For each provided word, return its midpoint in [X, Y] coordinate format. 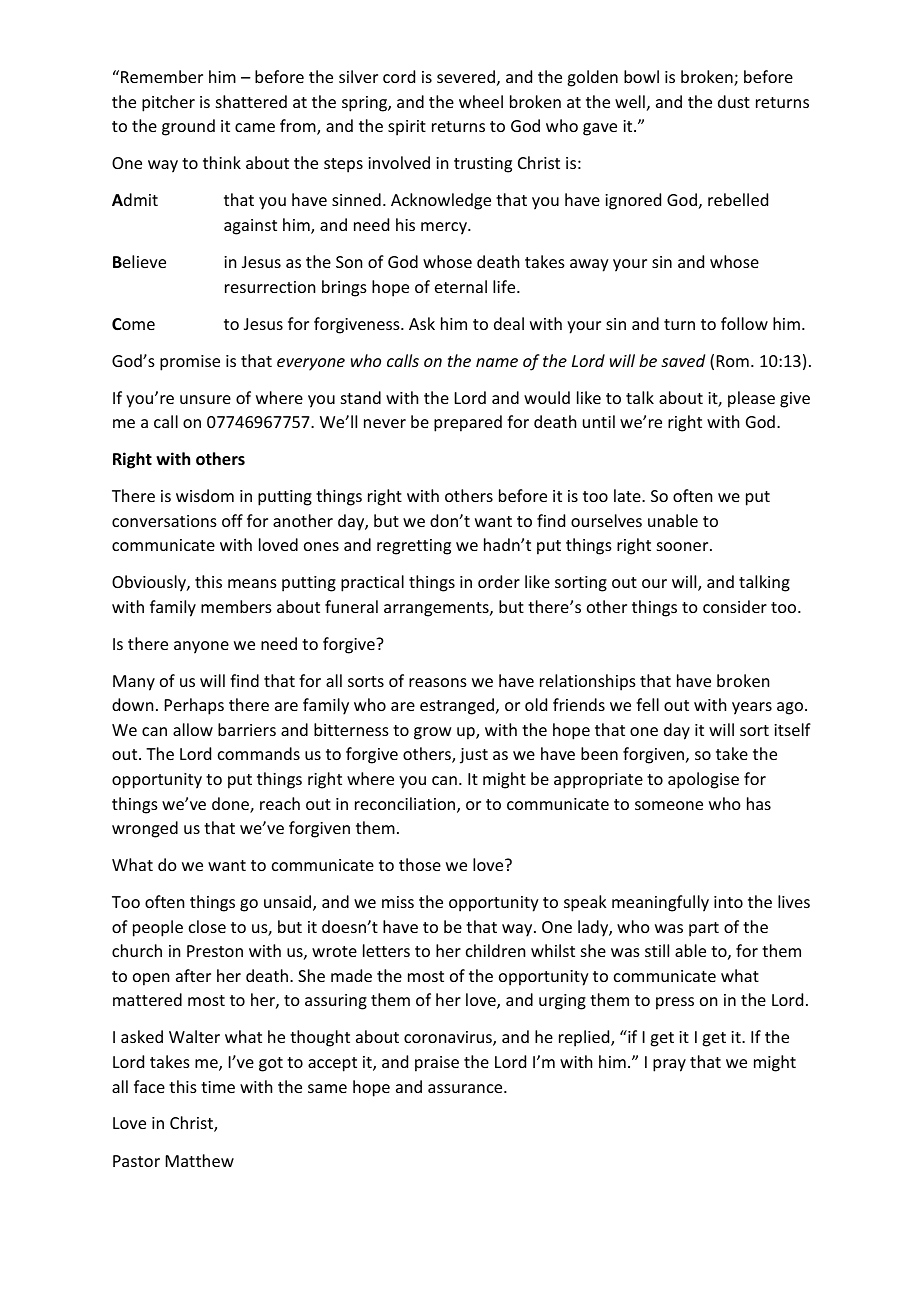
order [499, 581]
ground [188, 127]
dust [734, 101]
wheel [481, 101]
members [236, 606]
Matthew [200, 1160]
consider [735, 606]
